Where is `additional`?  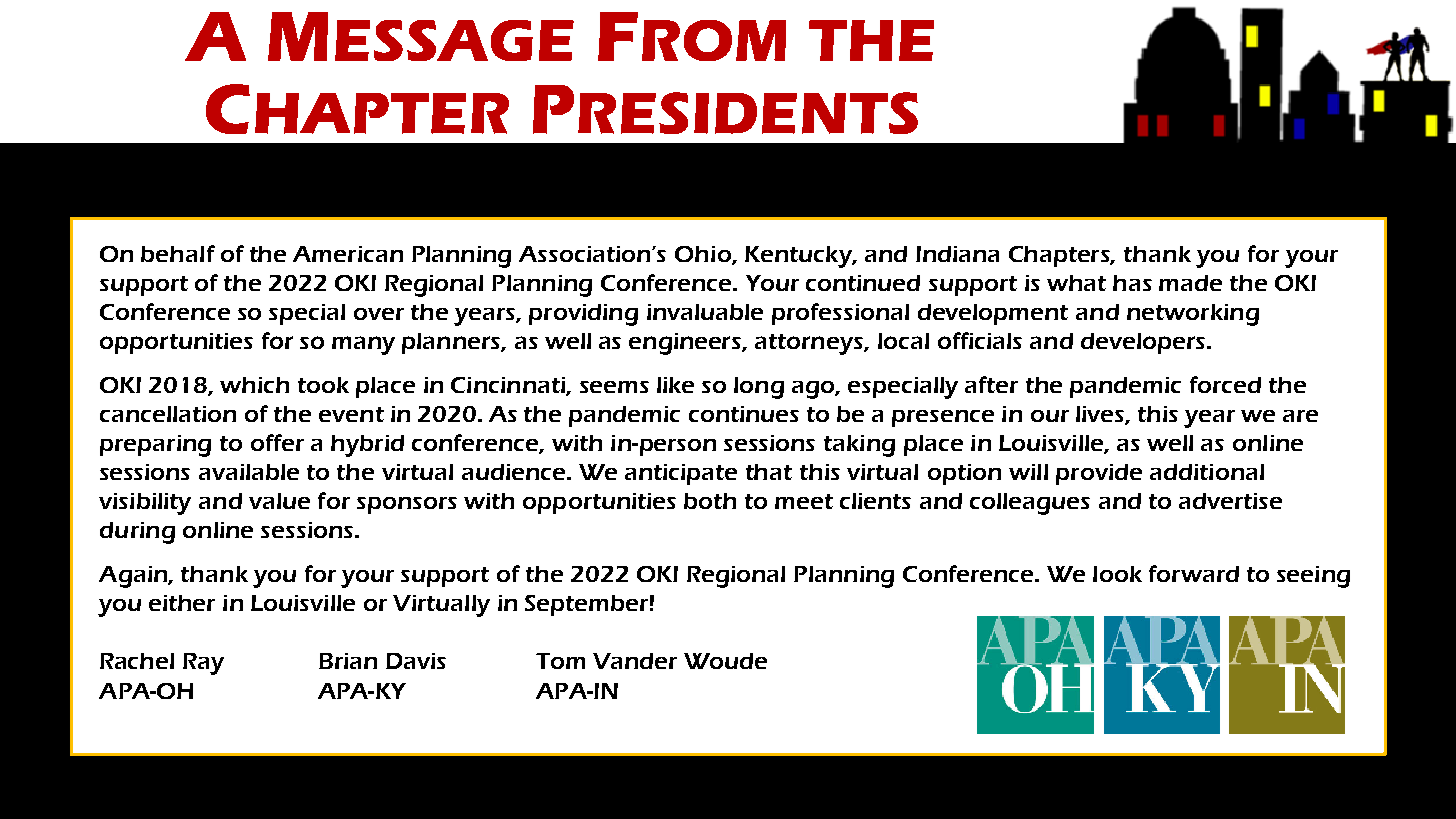
additional is located at coordinates (1207, 472).
